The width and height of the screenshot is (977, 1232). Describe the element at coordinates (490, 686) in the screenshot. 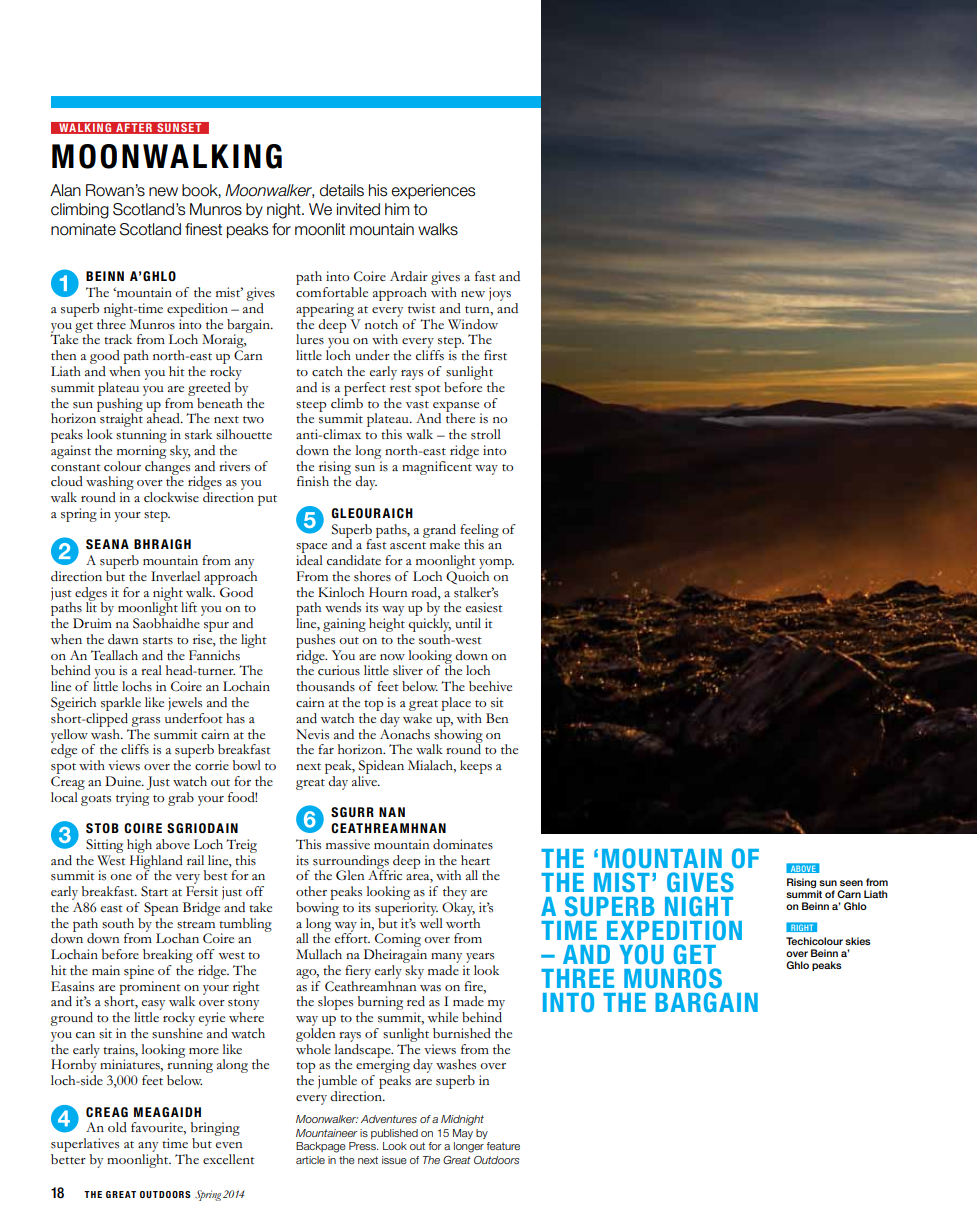

I see `beehive` at that location.
